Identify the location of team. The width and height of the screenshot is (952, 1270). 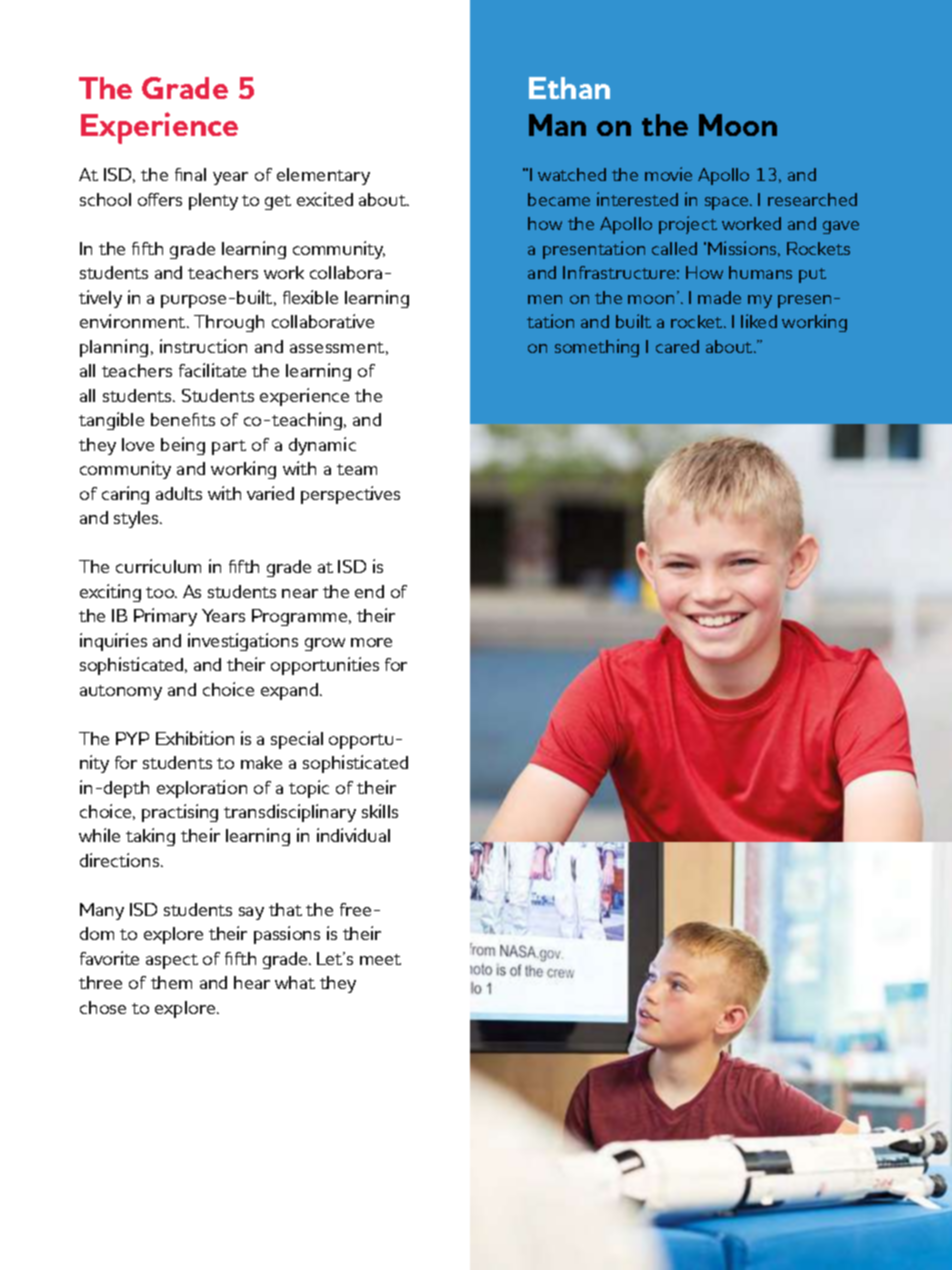
(357, 469).
